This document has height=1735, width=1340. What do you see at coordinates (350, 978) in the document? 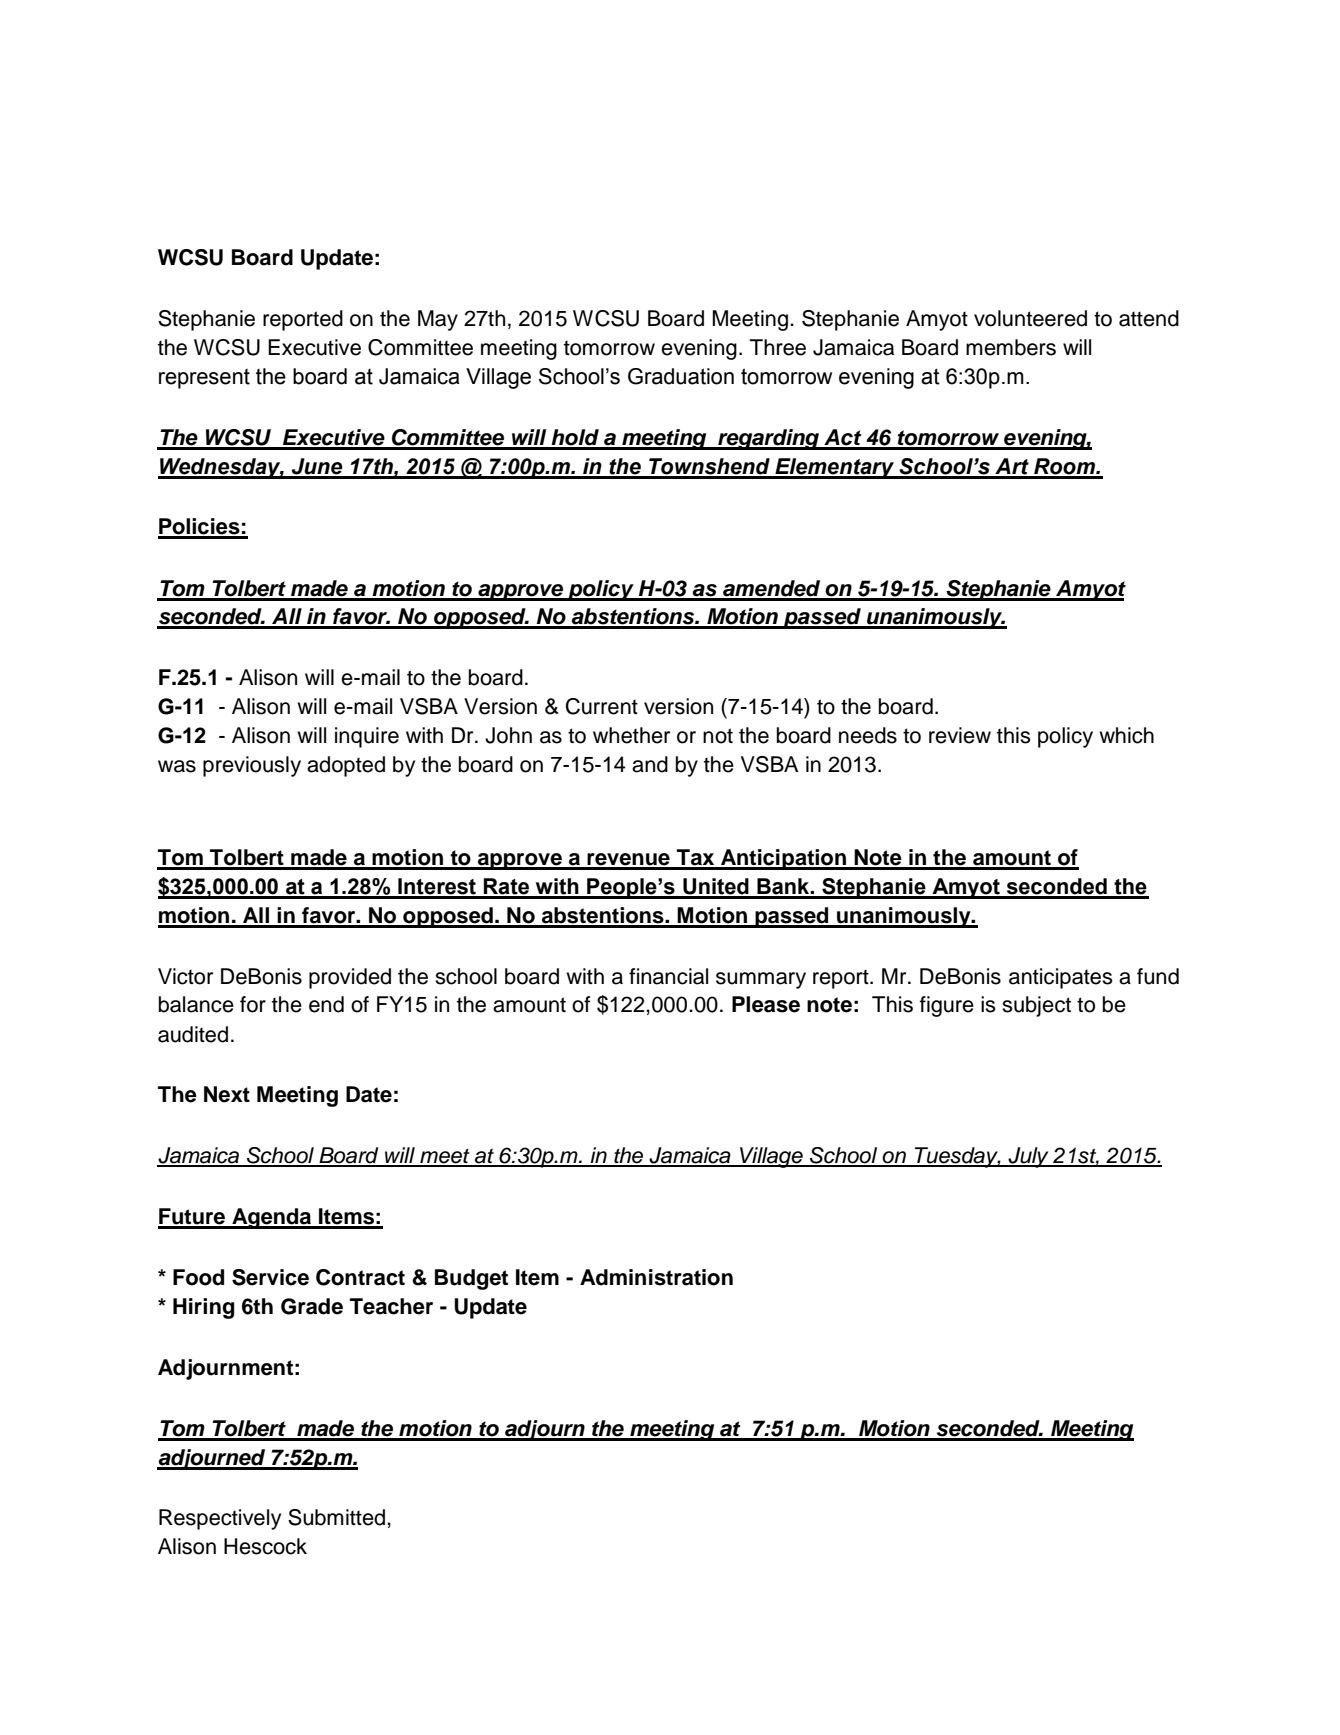
I see `provided` at bounding box center [350, 978].
